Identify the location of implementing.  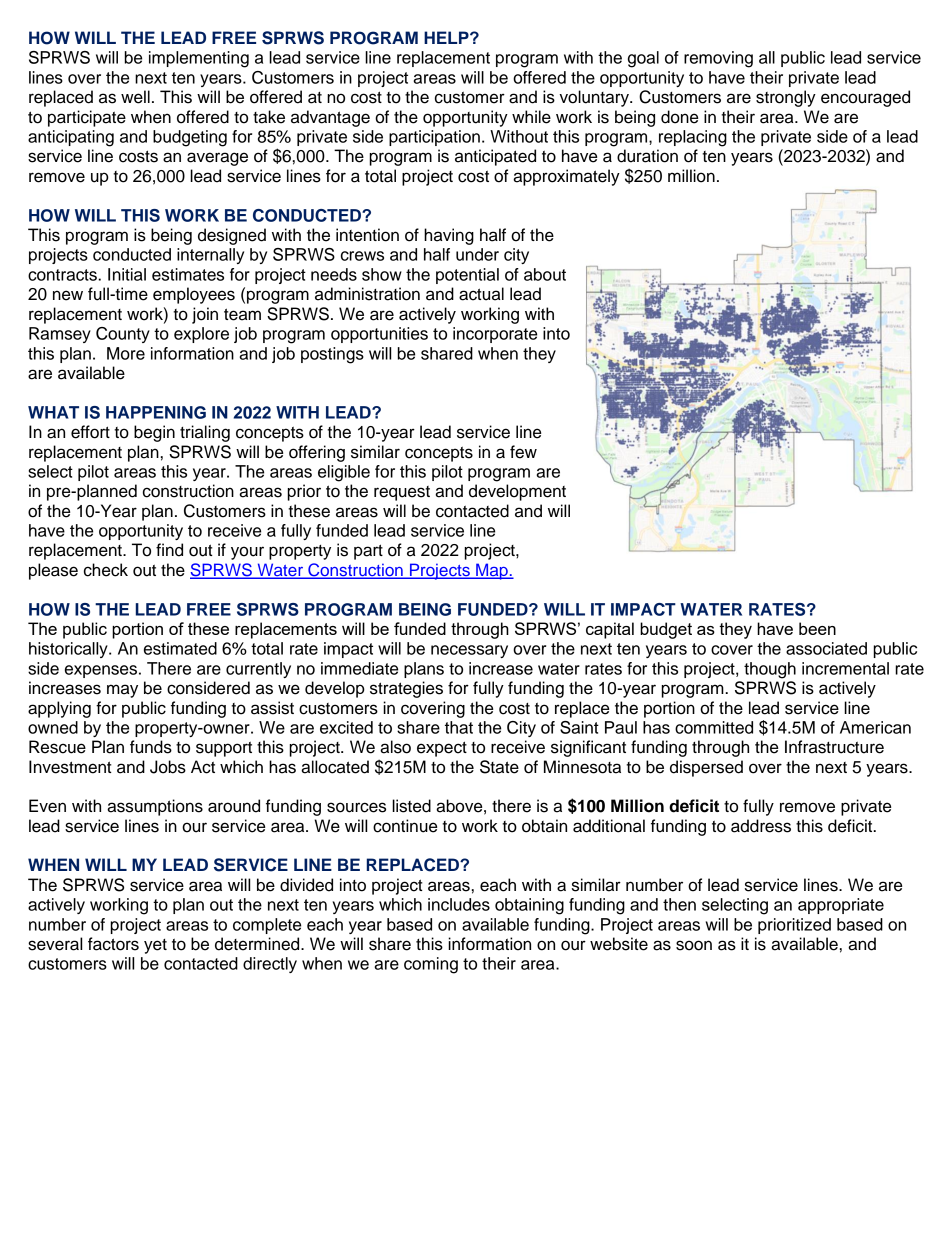
(199, 59).
